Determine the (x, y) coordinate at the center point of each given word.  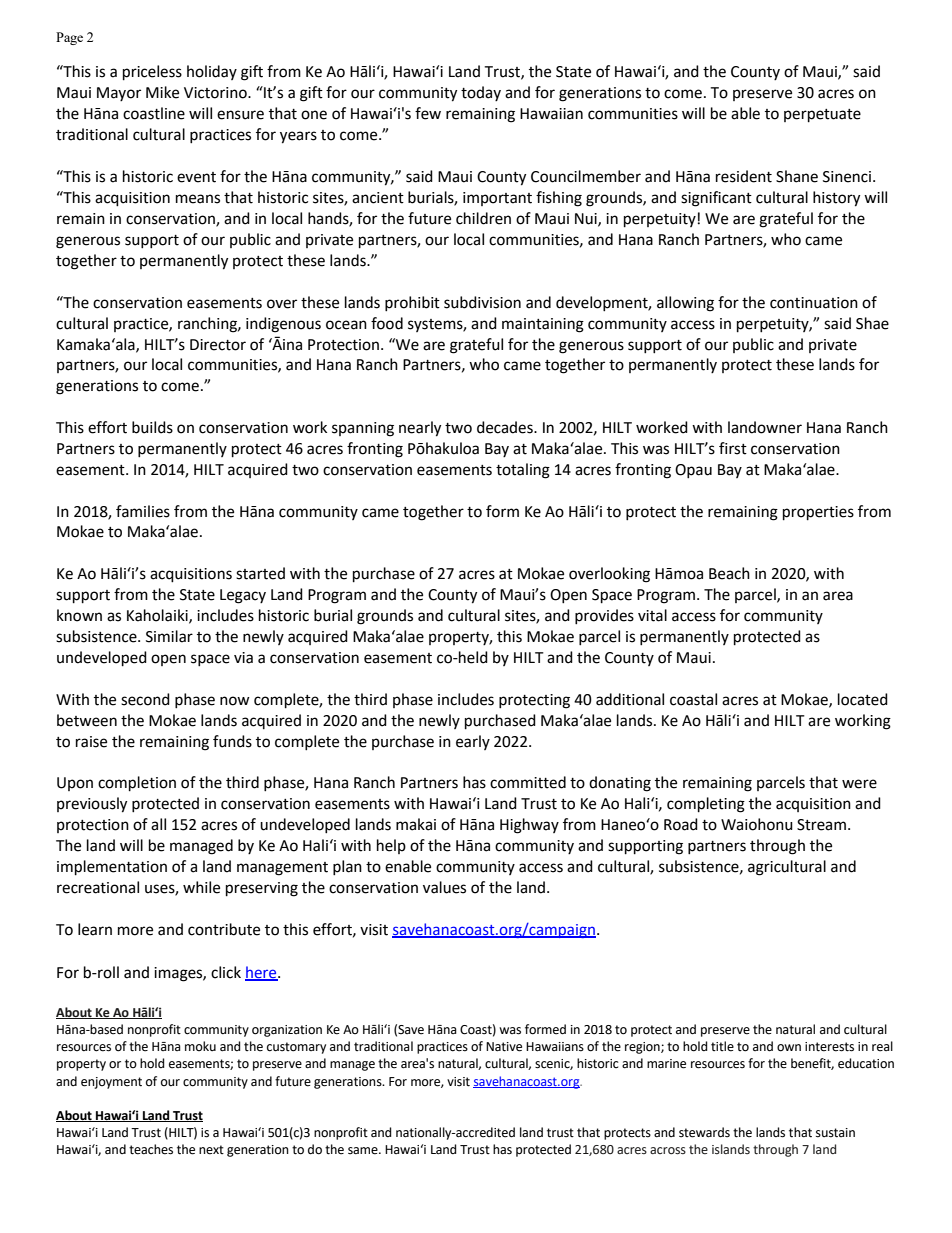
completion (137, 784)
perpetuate (822, 116)
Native (504, 1047)
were (859, 784)
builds (152, 427)
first (733, 448)
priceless (152, 73)
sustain (835, 1133)
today (481, 93)
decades (506, 427)
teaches (151, 1149)
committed (528, 782)
